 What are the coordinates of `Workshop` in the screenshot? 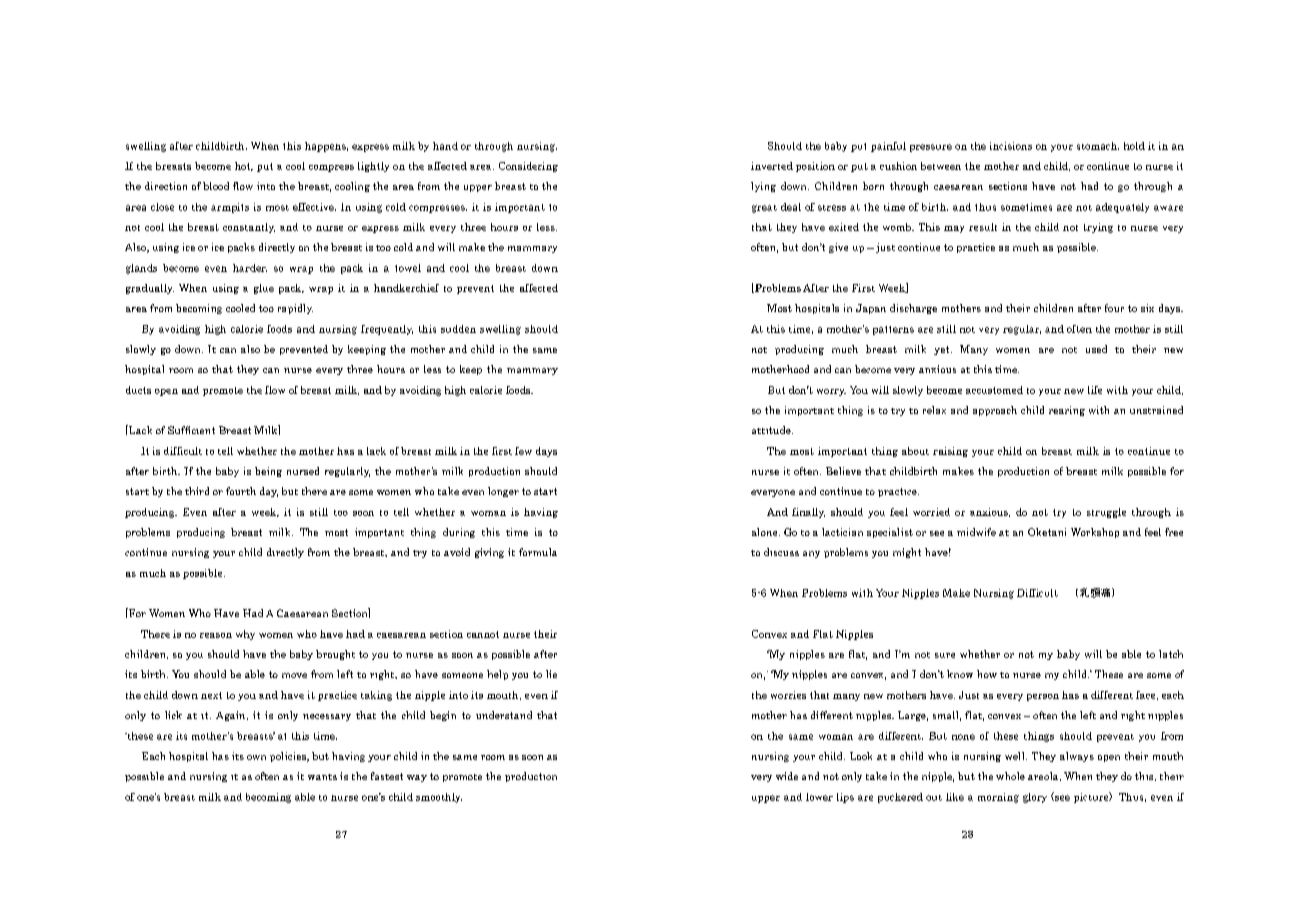 It's located at (1095, 533).
